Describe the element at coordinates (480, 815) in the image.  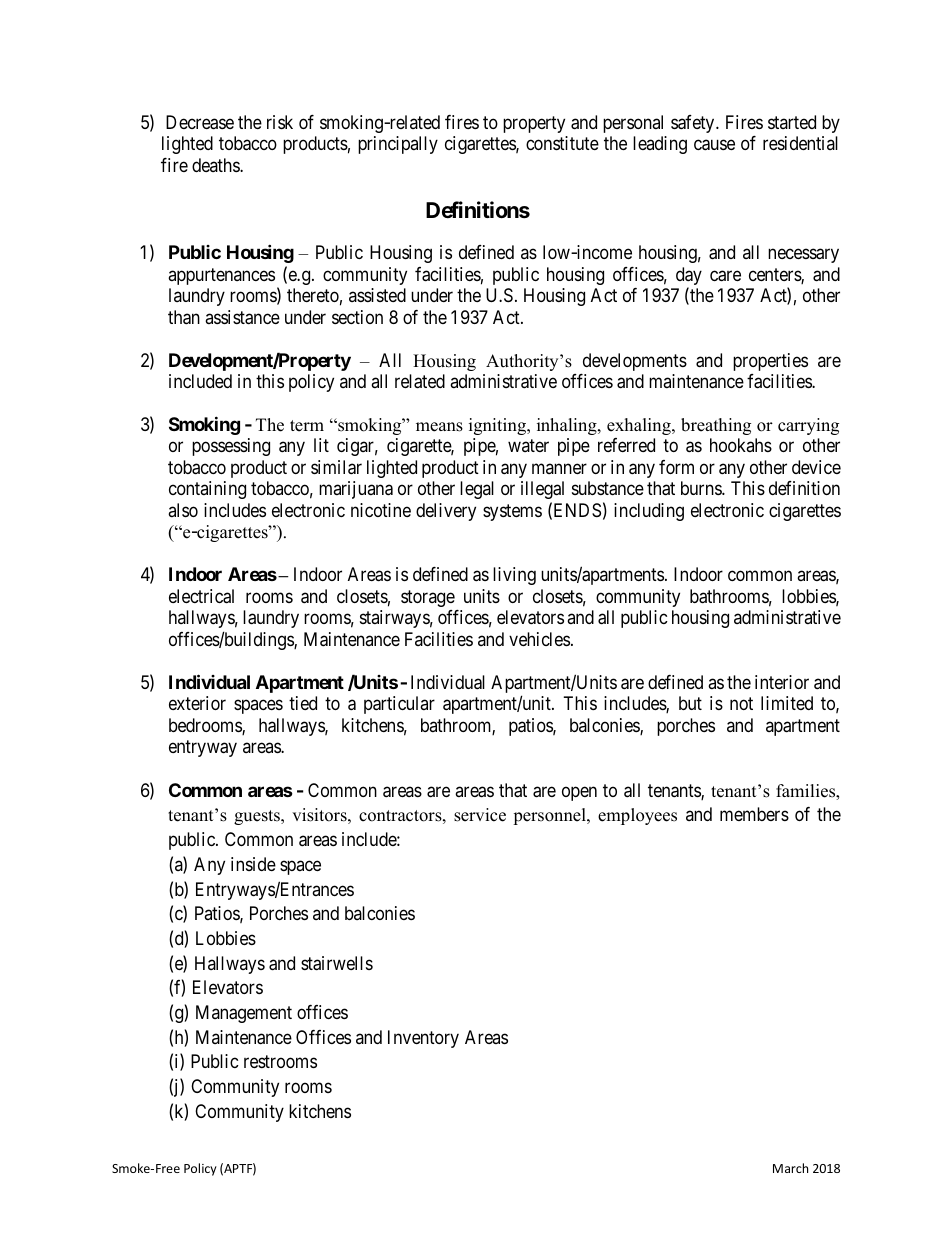
I see `service` at that location.
